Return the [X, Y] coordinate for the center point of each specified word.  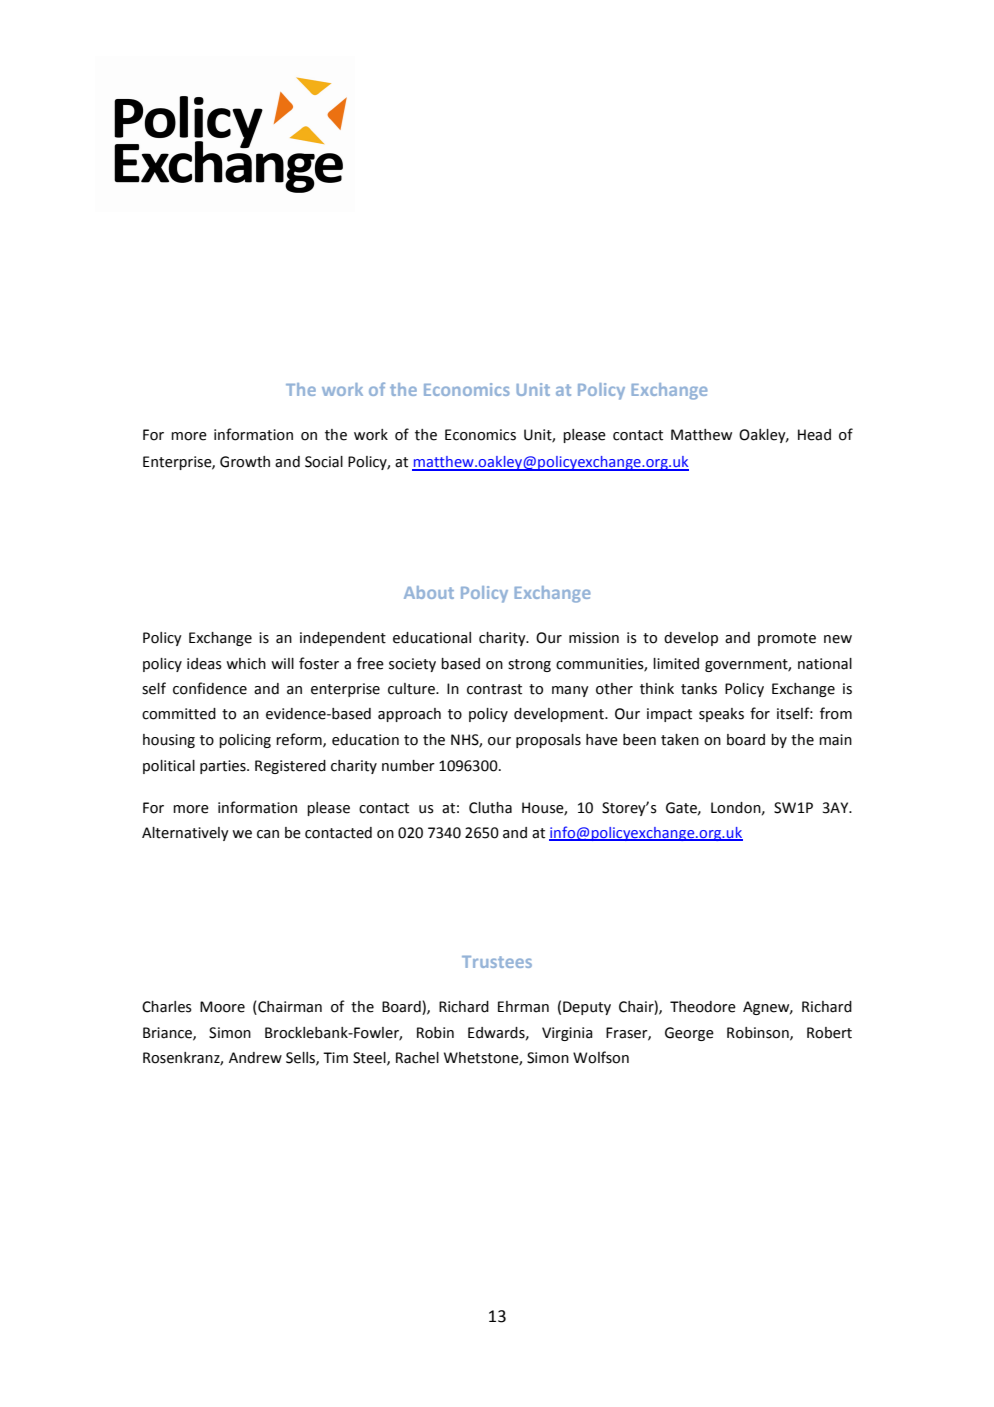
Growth [245, 462]
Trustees [497, 962]
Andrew [255, 1058]
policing [245, 741]
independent [343, 639]
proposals [548, 741]
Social [324, 462]
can [268, 834]
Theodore [703, 1007]
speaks [721, 715]
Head [814, 435]
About [429, 592]
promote [787, 639]
